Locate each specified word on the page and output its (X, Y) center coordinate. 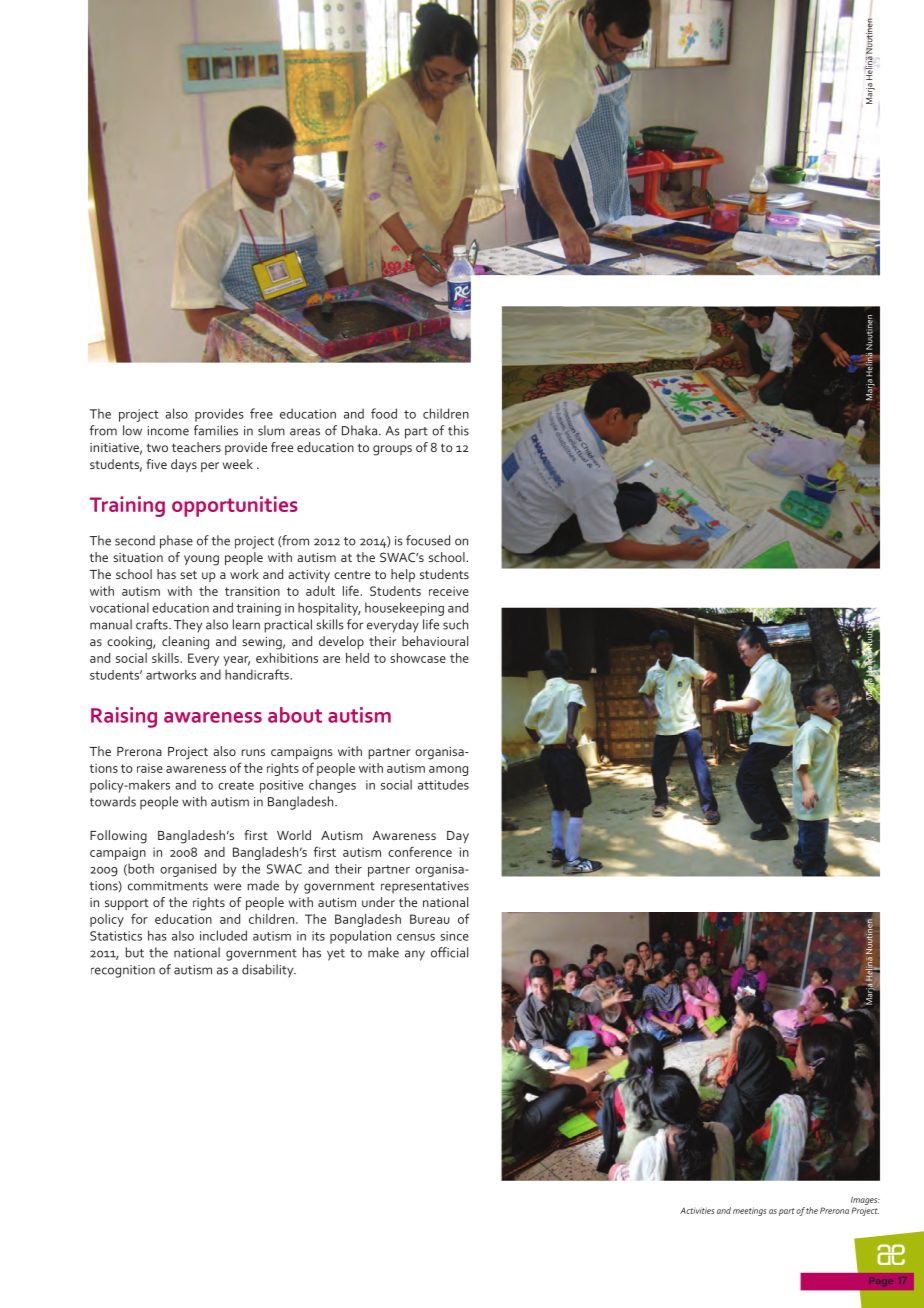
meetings (750, 1211)
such (455, 624)
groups (392, 450)
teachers (196, 447)
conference (420, 851)
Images (865, 1200)
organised (188, 870)
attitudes (443, 784)
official (449, 952)
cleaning (185, 643)
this (458, 430)
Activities (697, 1210)
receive (449, 591)
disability (269, 971)
